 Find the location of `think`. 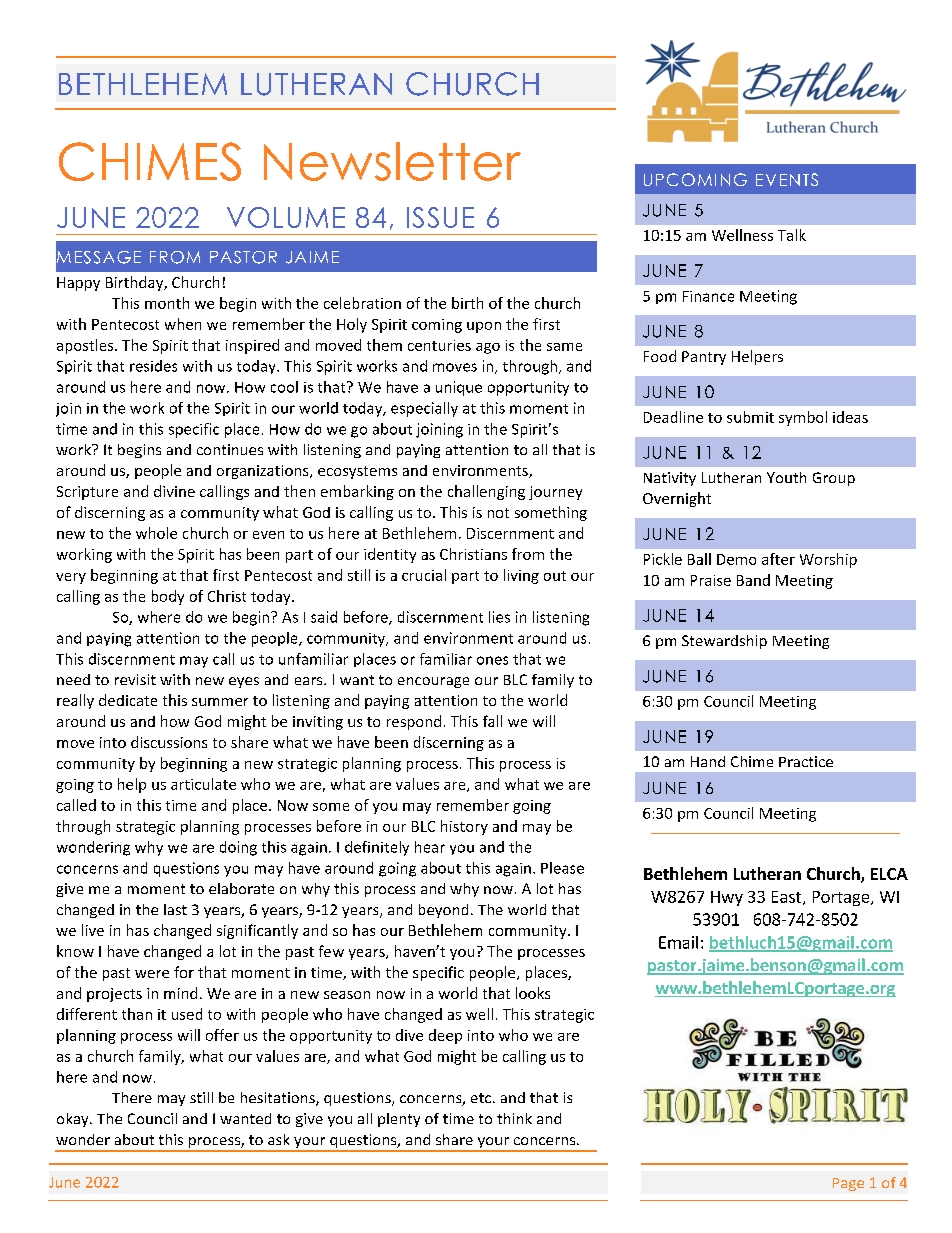

think is located at coordinates (514, 1118).
